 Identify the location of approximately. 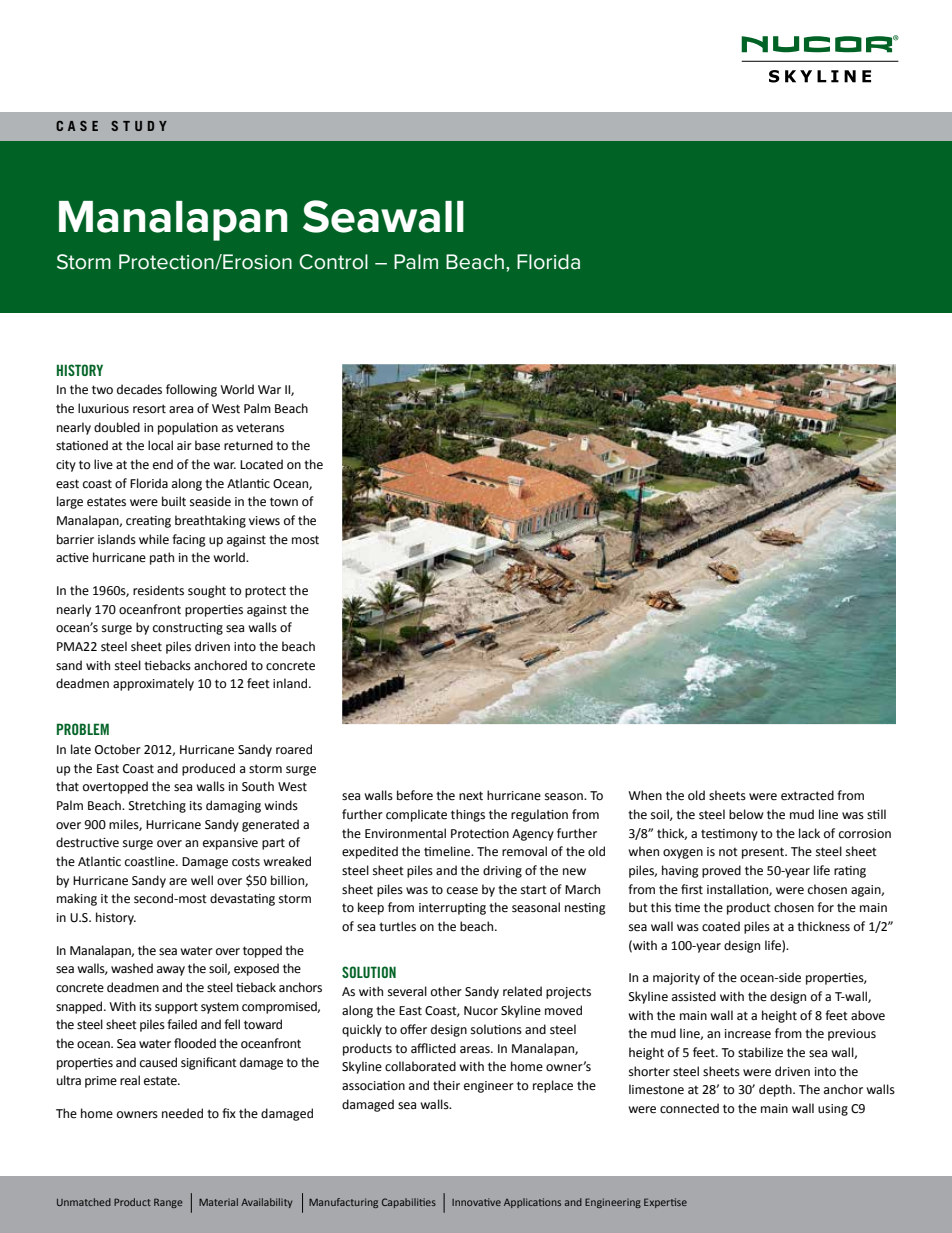
(153, 684).
